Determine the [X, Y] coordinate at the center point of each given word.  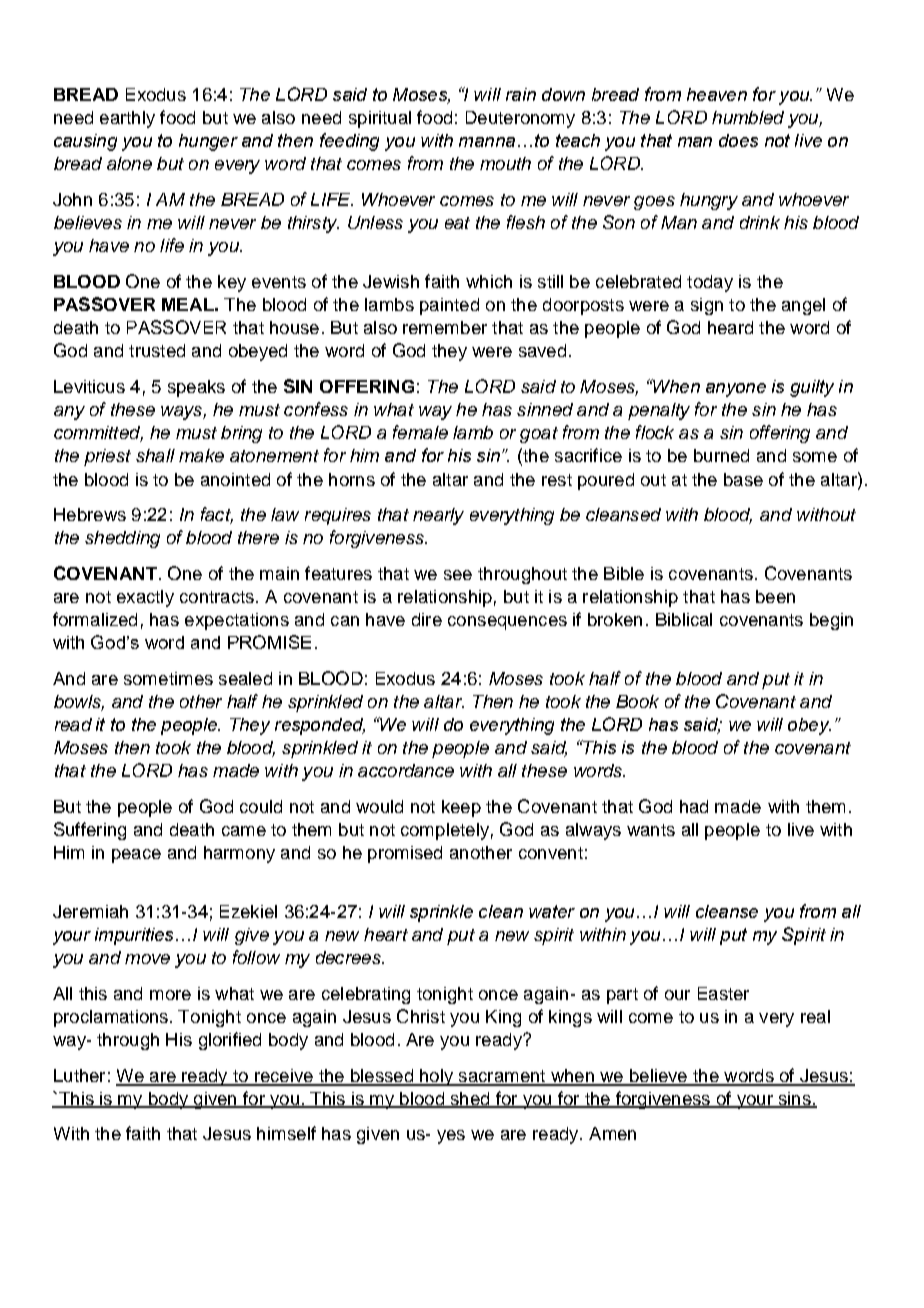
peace [136, 856]
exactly [145, 598]
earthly [127, 119]
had [694, 806]
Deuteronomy [520, 119]
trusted [157, 350]
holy [437, 1077]
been [775, 596]
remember [445, 327]
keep [461, 808]
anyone [736, 390]
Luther [79, 1075]
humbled [748, 117]
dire [427, 619]
